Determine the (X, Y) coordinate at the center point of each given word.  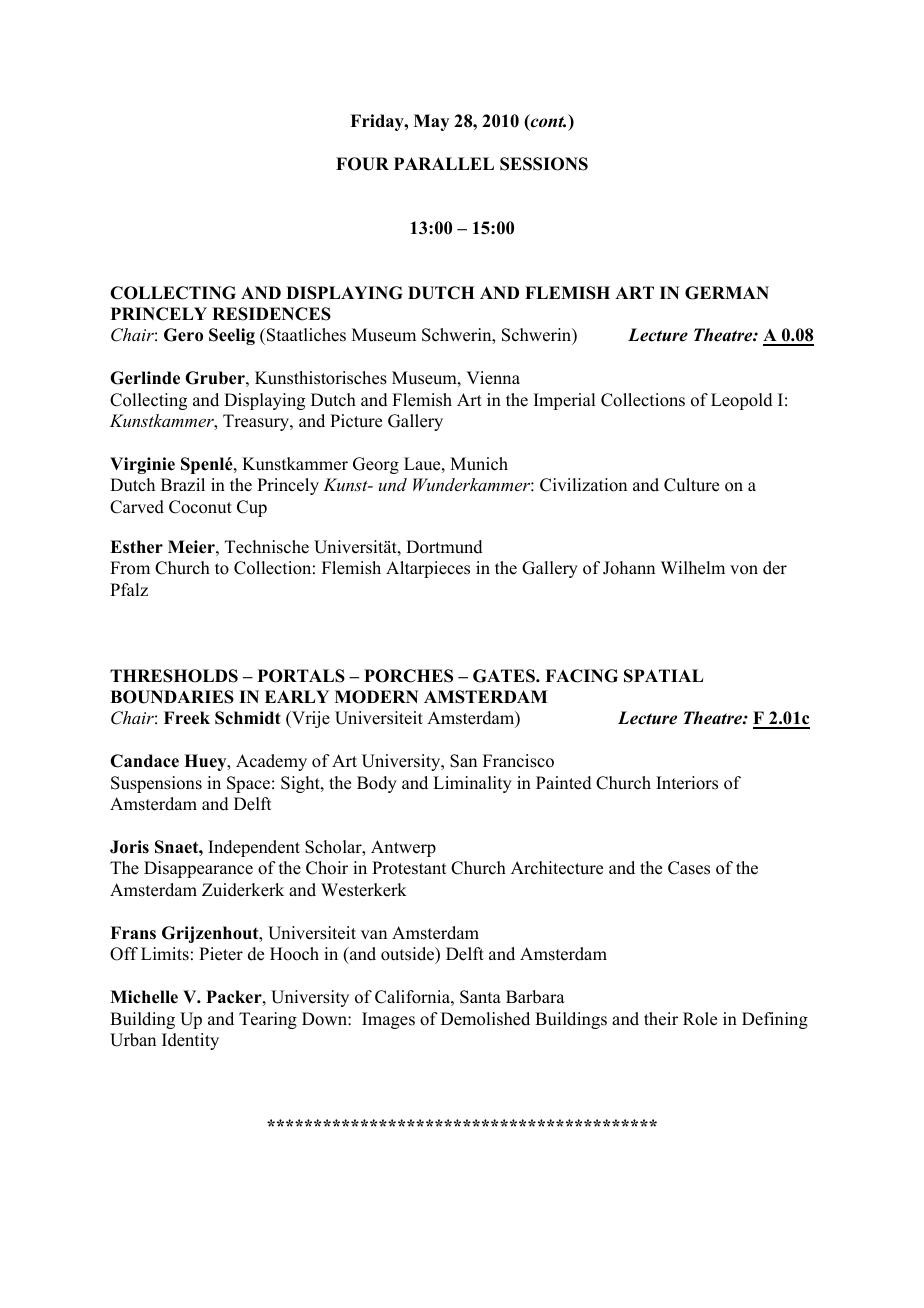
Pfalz (129, 589)
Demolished (485, 1019)
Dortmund (444, 547)
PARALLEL (444, 163)
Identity (190, 1041)
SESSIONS (544, 164)
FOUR (362, 164)
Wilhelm (693, 568)
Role (700, 1019)
